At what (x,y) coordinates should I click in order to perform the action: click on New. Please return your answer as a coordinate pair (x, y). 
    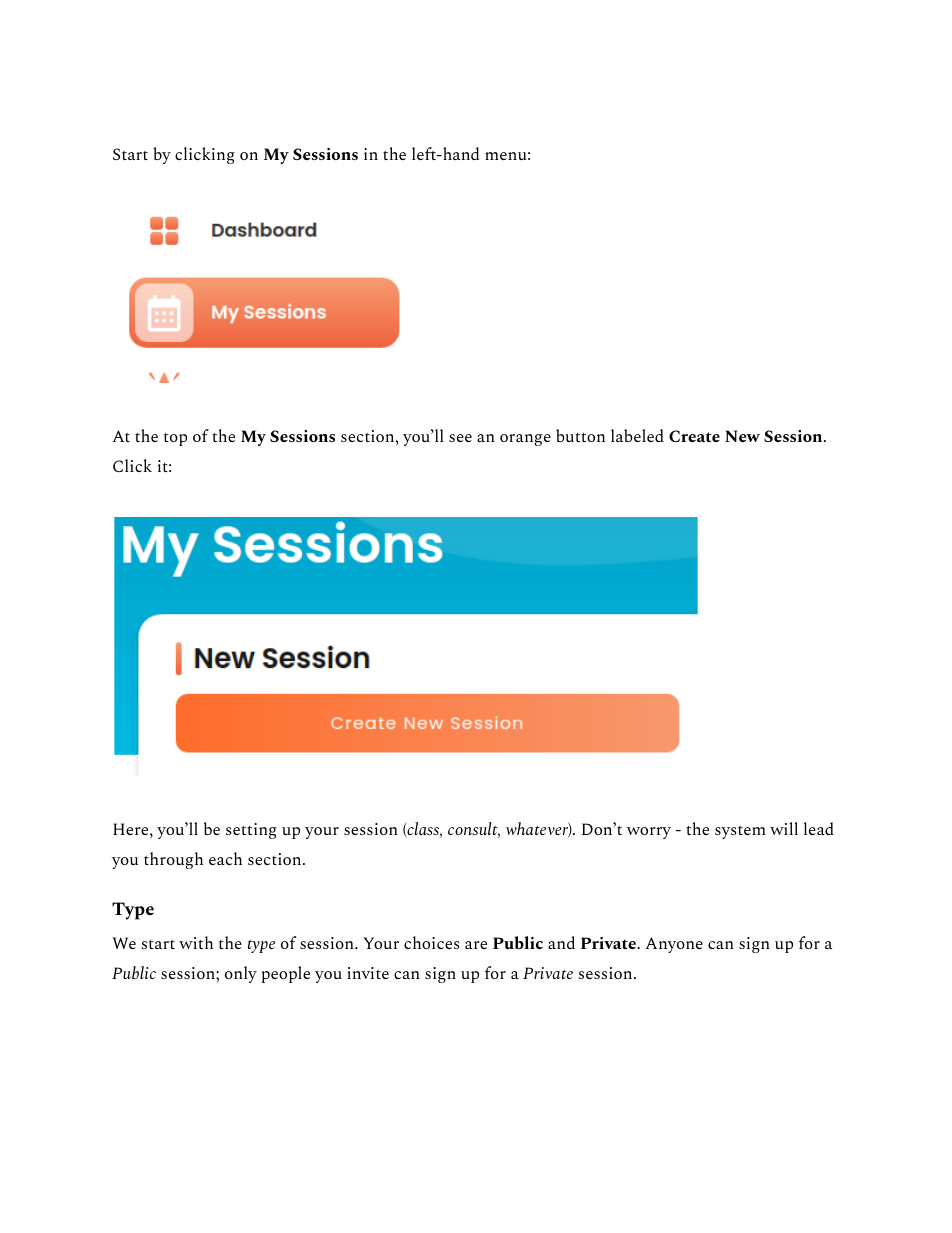
    Looking at the image, I should click on (742, 436).
